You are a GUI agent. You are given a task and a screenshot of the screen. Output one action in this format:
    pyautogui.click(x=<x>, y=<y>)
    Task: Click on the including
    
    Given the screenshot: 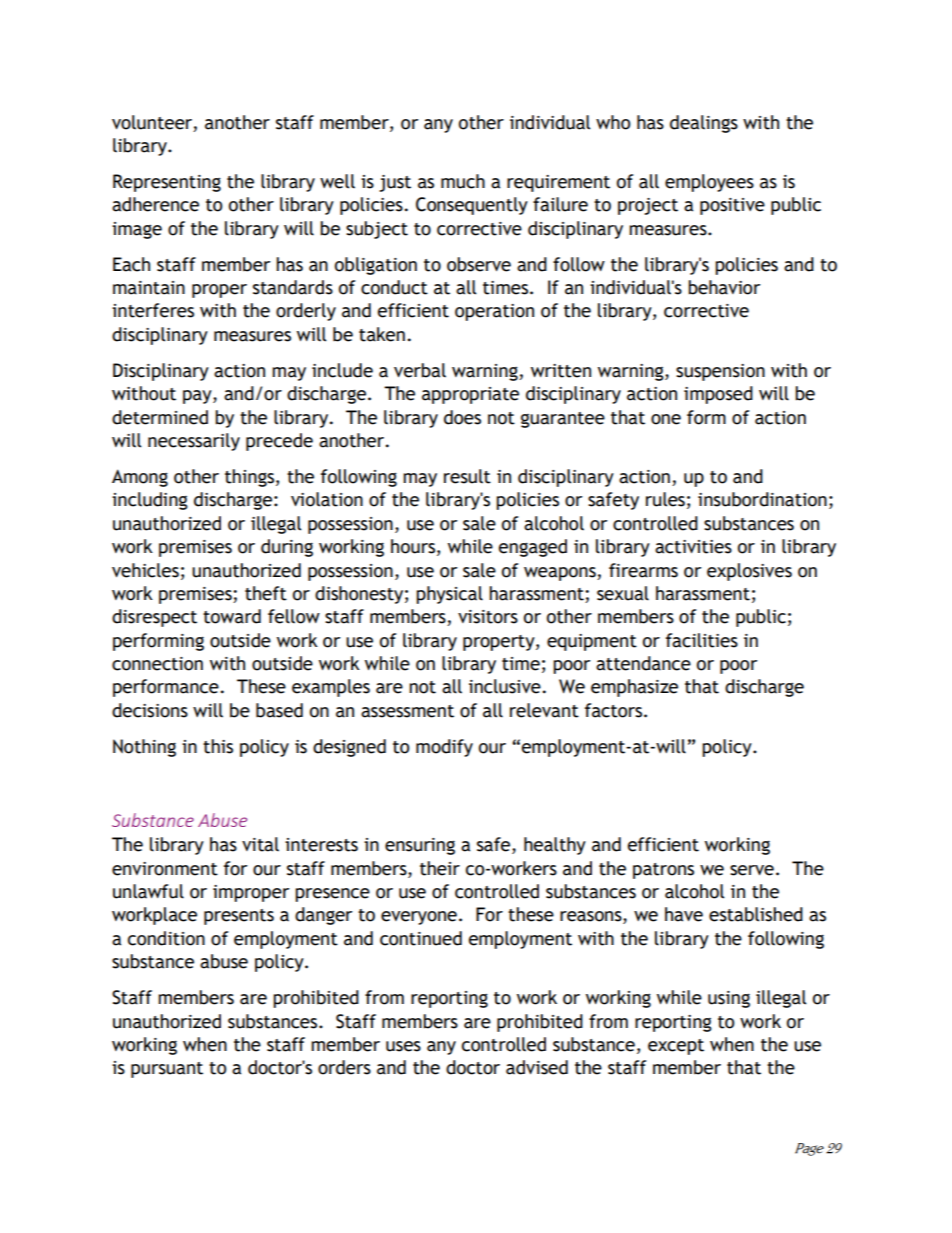 What is the action you would take?
    pyautogui.click(x=150, y=501)
